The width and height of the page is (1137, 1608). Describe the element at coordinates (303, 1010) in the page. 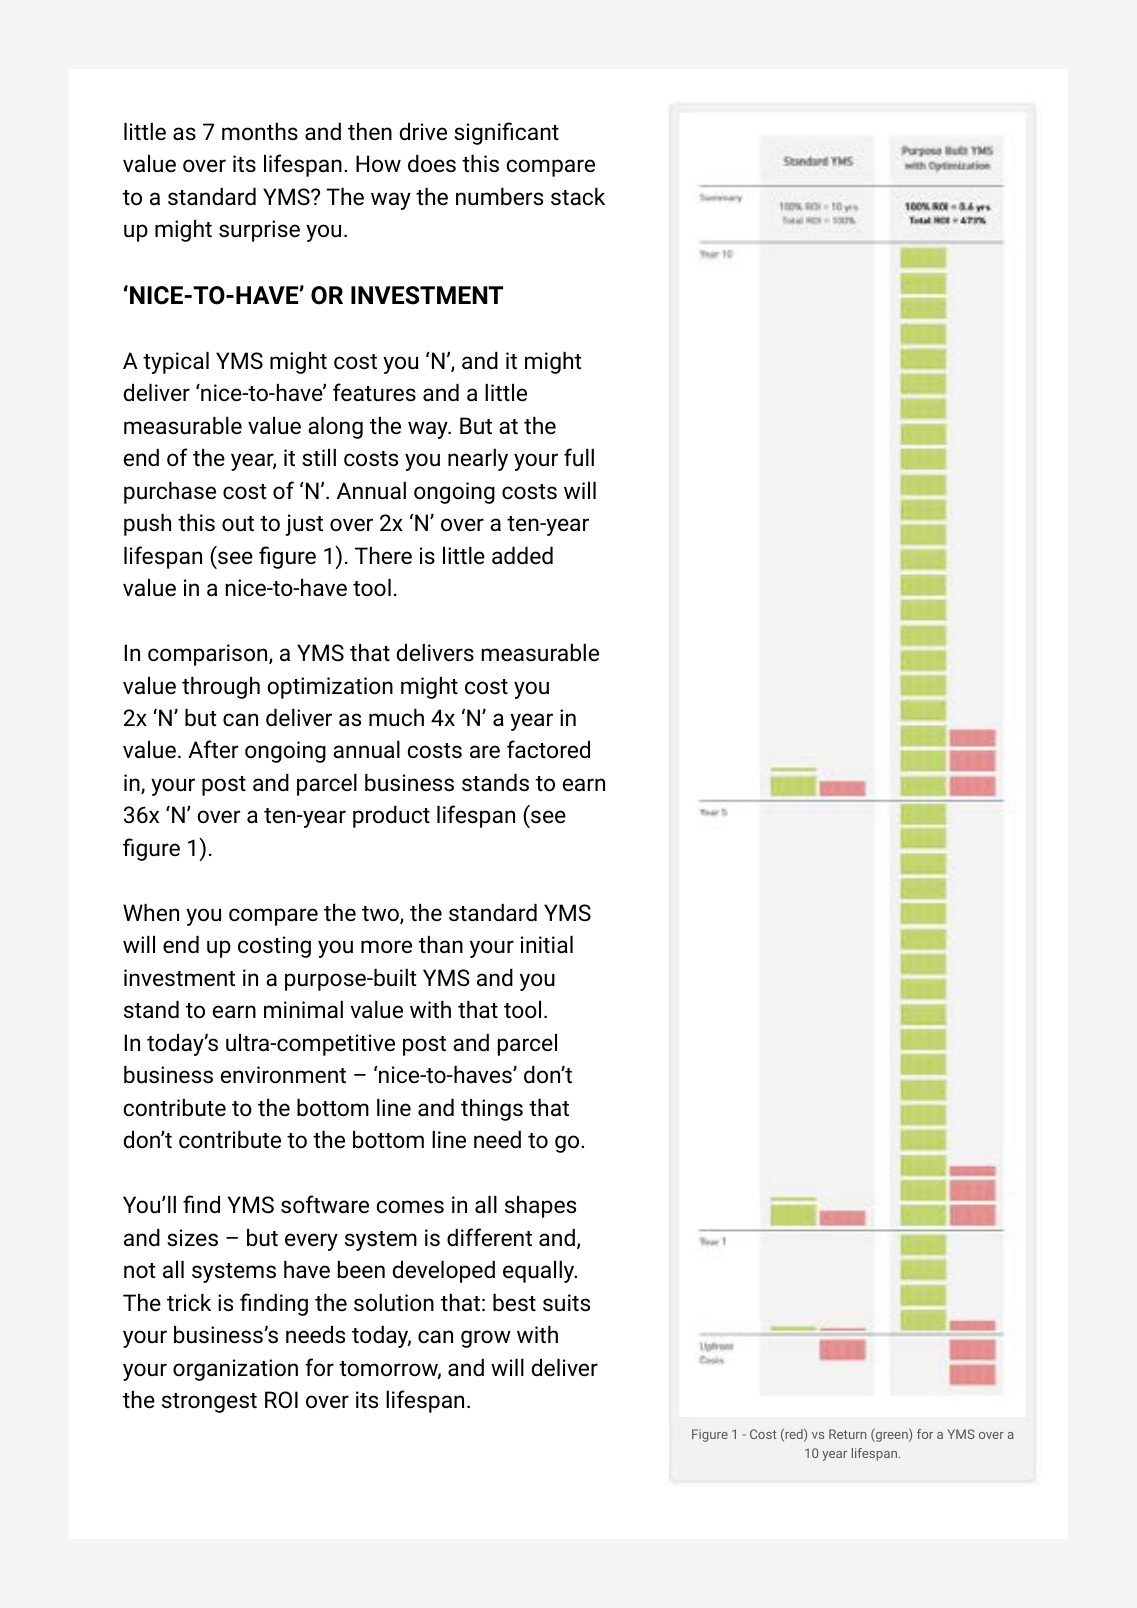

I see `minimal` at that location.
